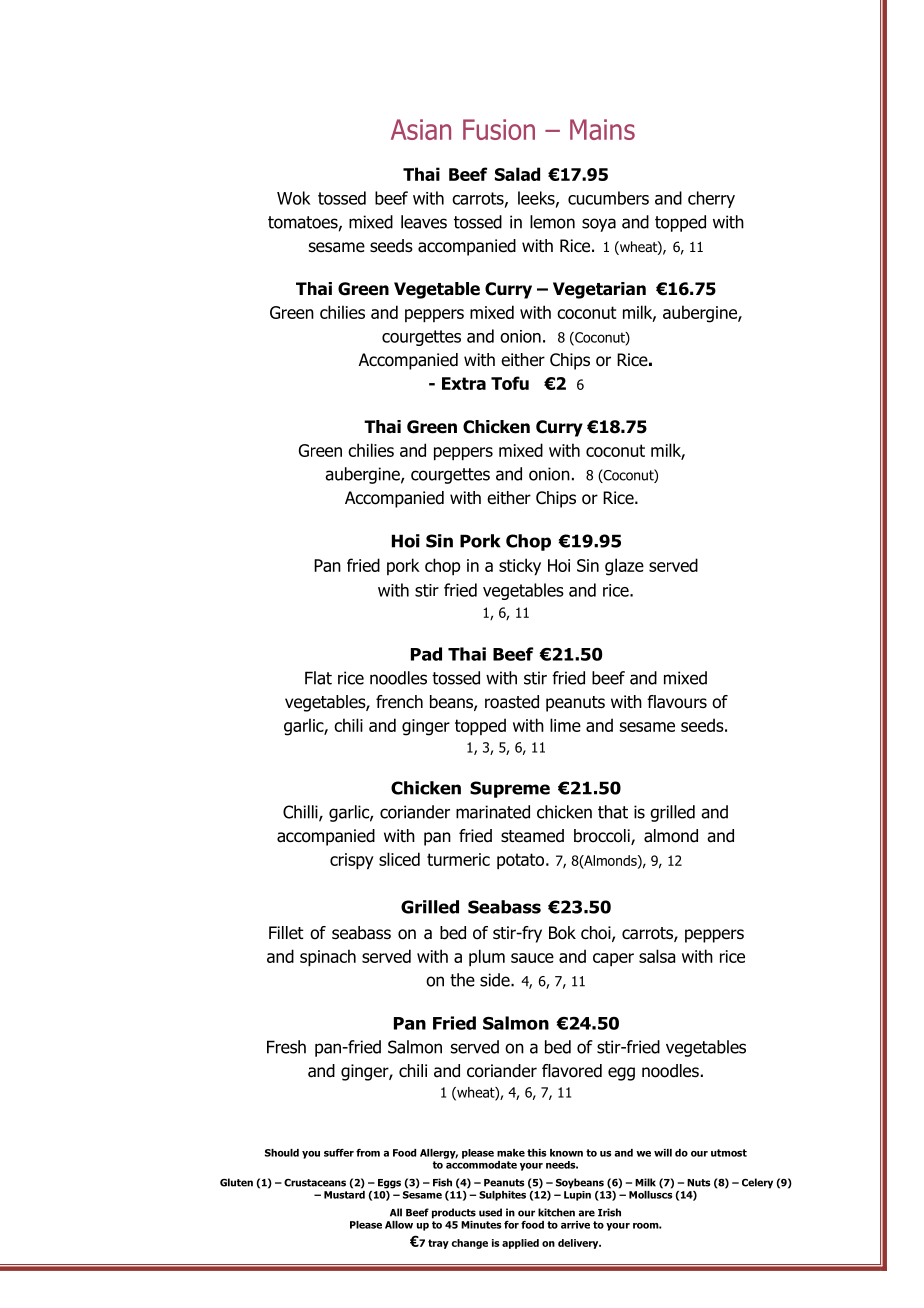 The image size is (924, 1308). What do you see at coordinates (294, 198) in the screenshot?
I see `Wok` at bounding box center [294, 198].
